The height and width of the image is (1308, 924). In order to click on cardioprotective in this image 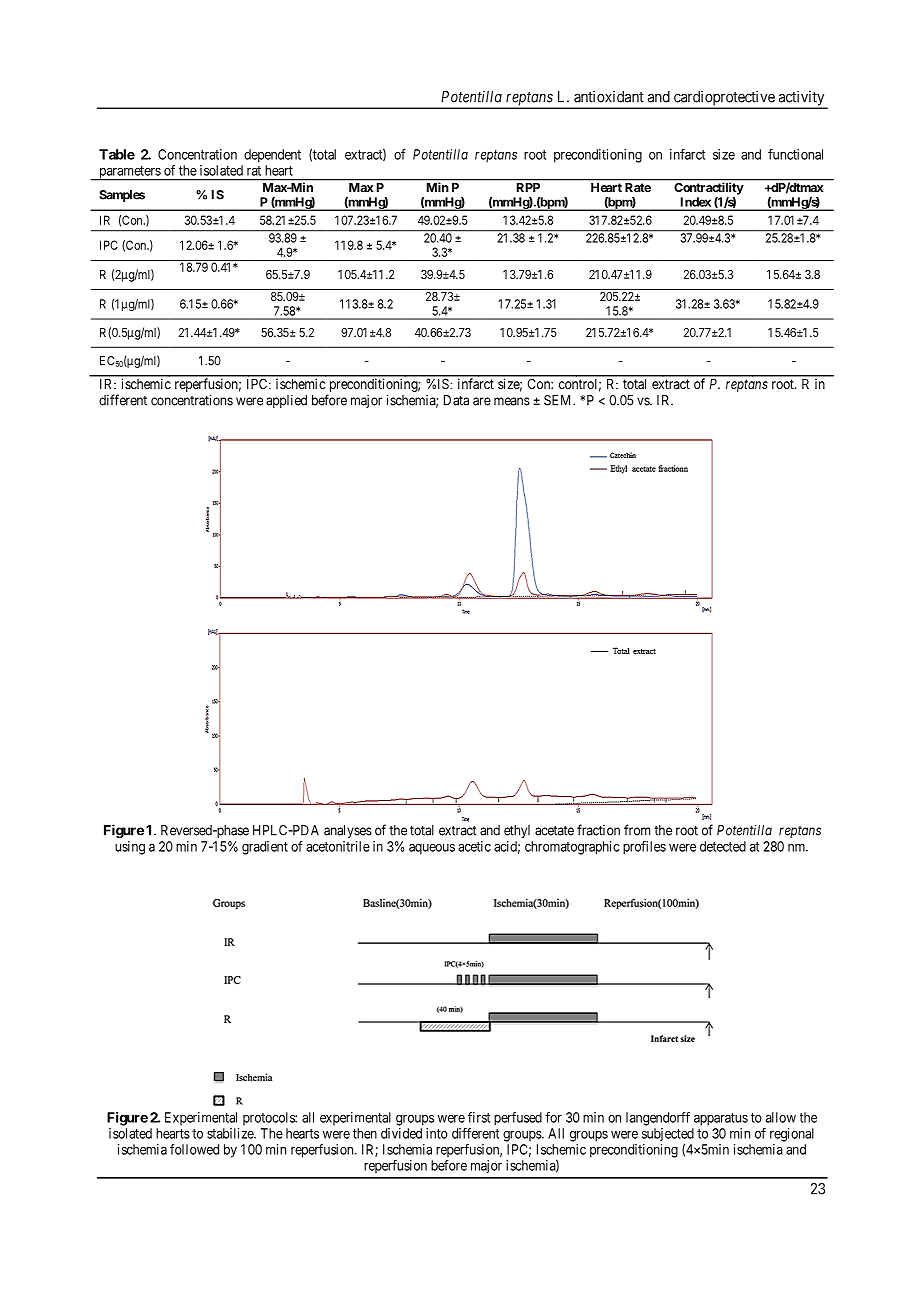, I will do `click(724, 99)`.
